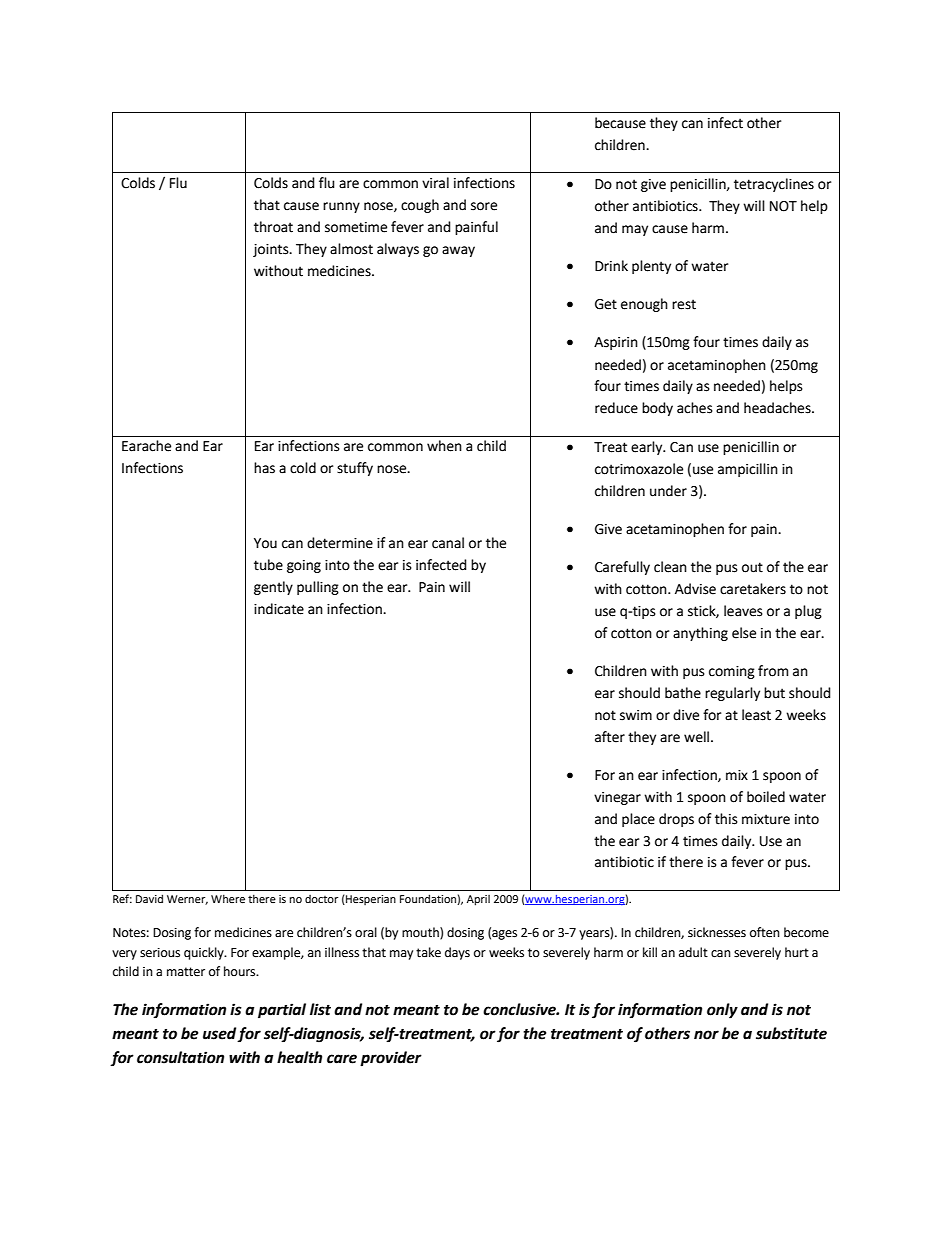 The width and height of the screenshot is (952, 1233). What do you see at coordinates (228, 898) in the screenshot?
I see `Where` at bounding box center [228, 898].
